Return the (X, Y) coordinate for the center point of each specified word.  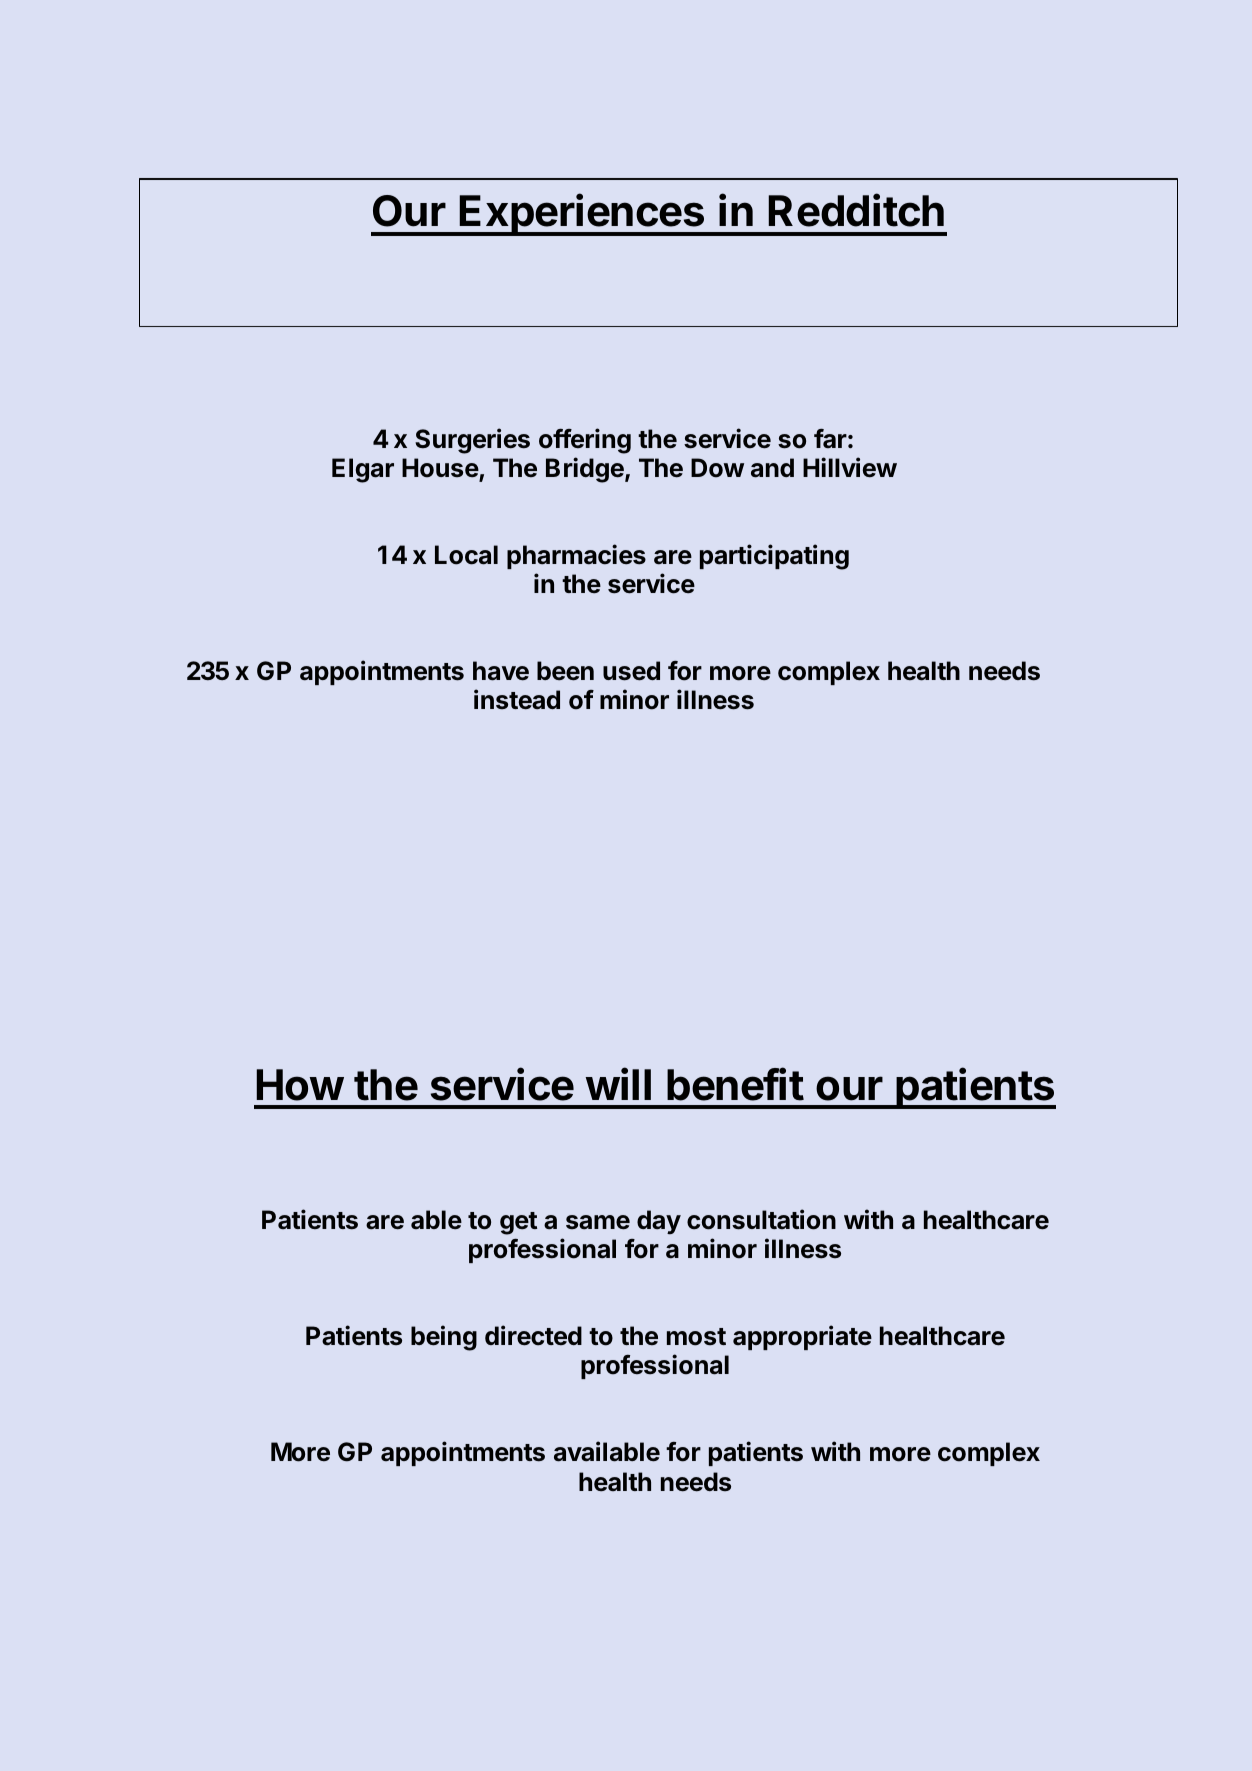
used (631, 671)
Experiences (582, 215)
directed (533, 1335)
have (501, 671)
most (696, 1337)
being (444, 1338)
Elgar (363, 470)
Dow (717, 468)
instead (517, 699)
